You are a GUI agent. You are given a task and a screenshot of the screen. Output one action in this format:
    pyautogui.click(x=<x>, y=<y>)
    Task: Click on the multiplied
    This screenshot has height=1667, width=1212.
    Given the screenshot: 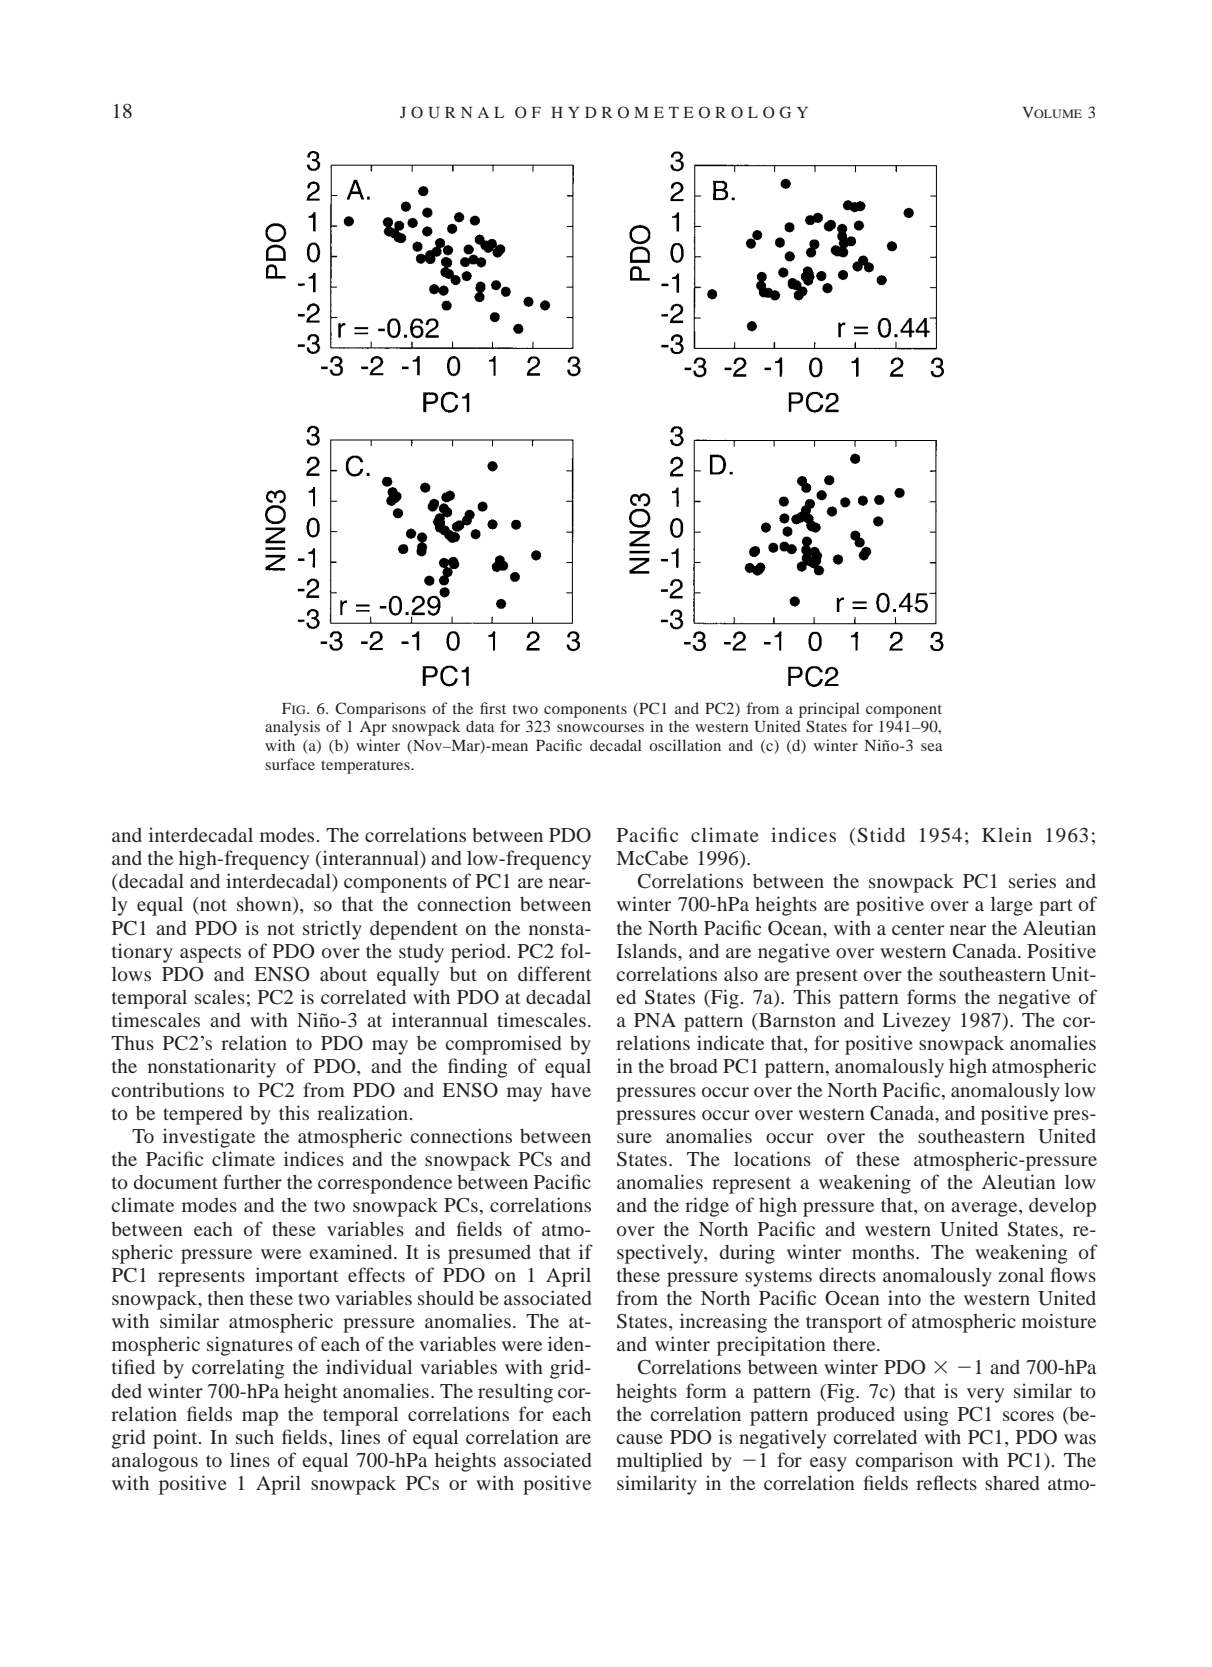 What is the action you would take?
    pyautogui.click(x=659, y=1462)
